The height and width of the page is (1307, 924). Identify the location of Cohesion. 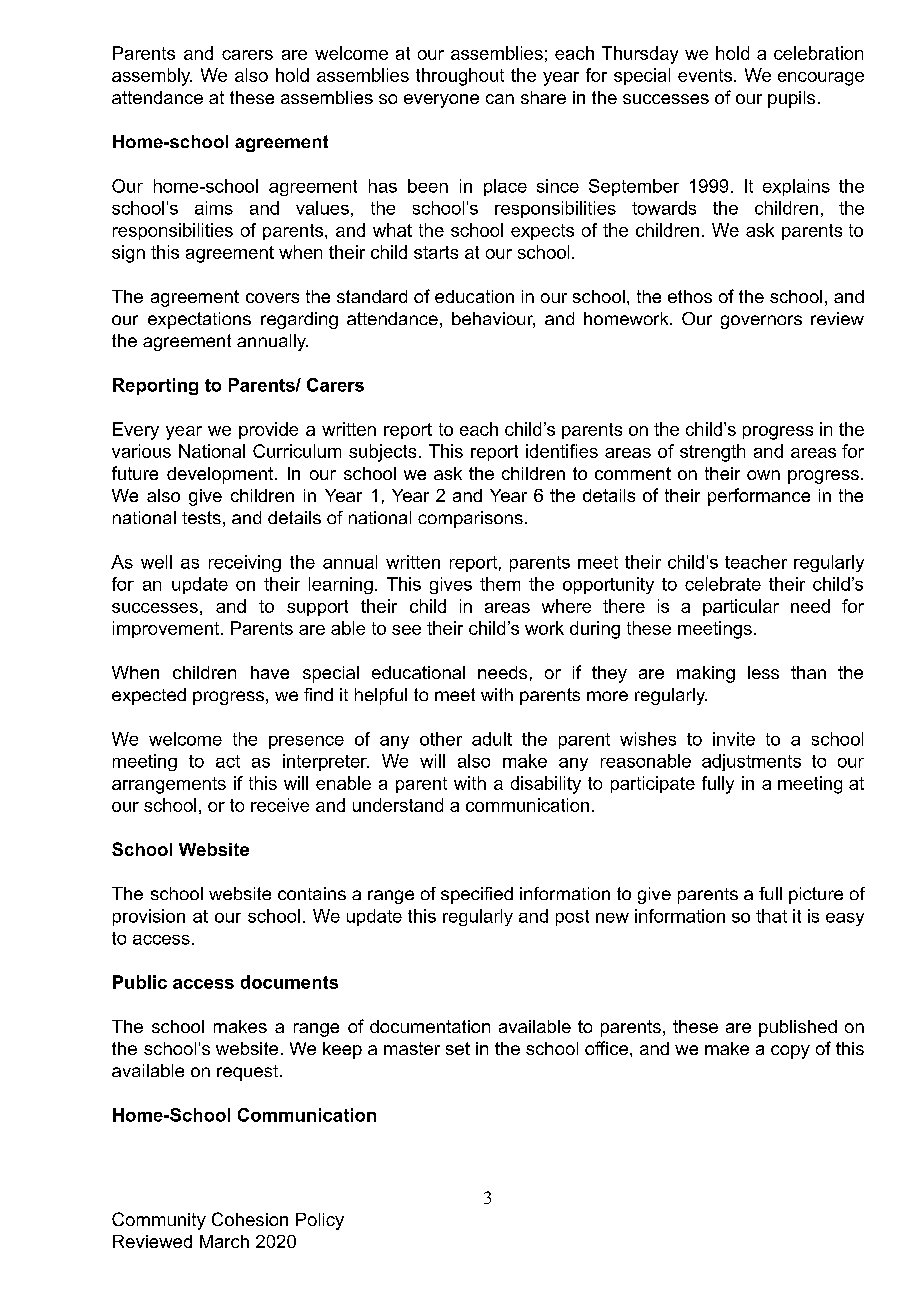
(250, 1219).
